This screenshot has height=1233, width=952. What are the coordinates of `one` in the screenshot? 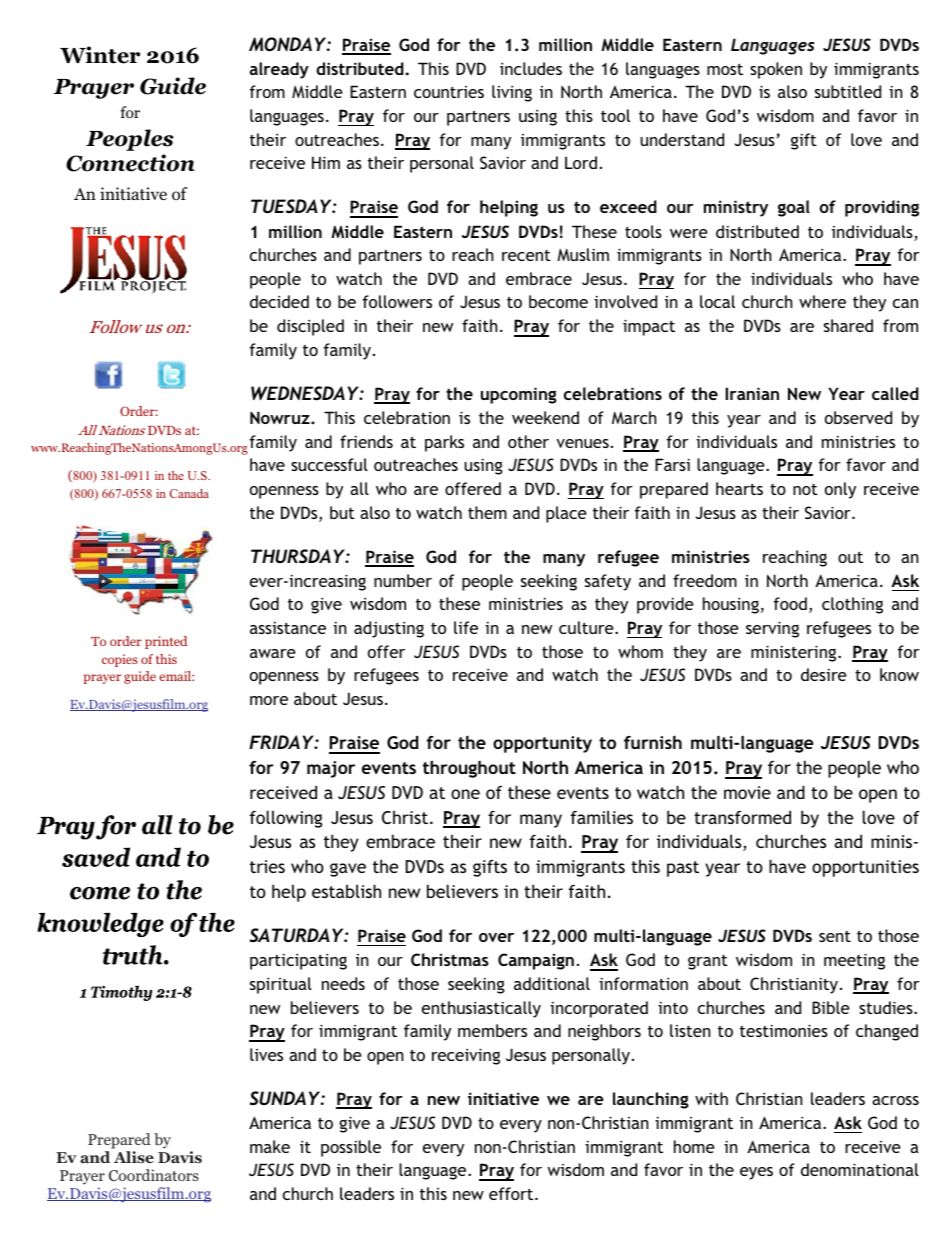 It's located at (465, 794).
